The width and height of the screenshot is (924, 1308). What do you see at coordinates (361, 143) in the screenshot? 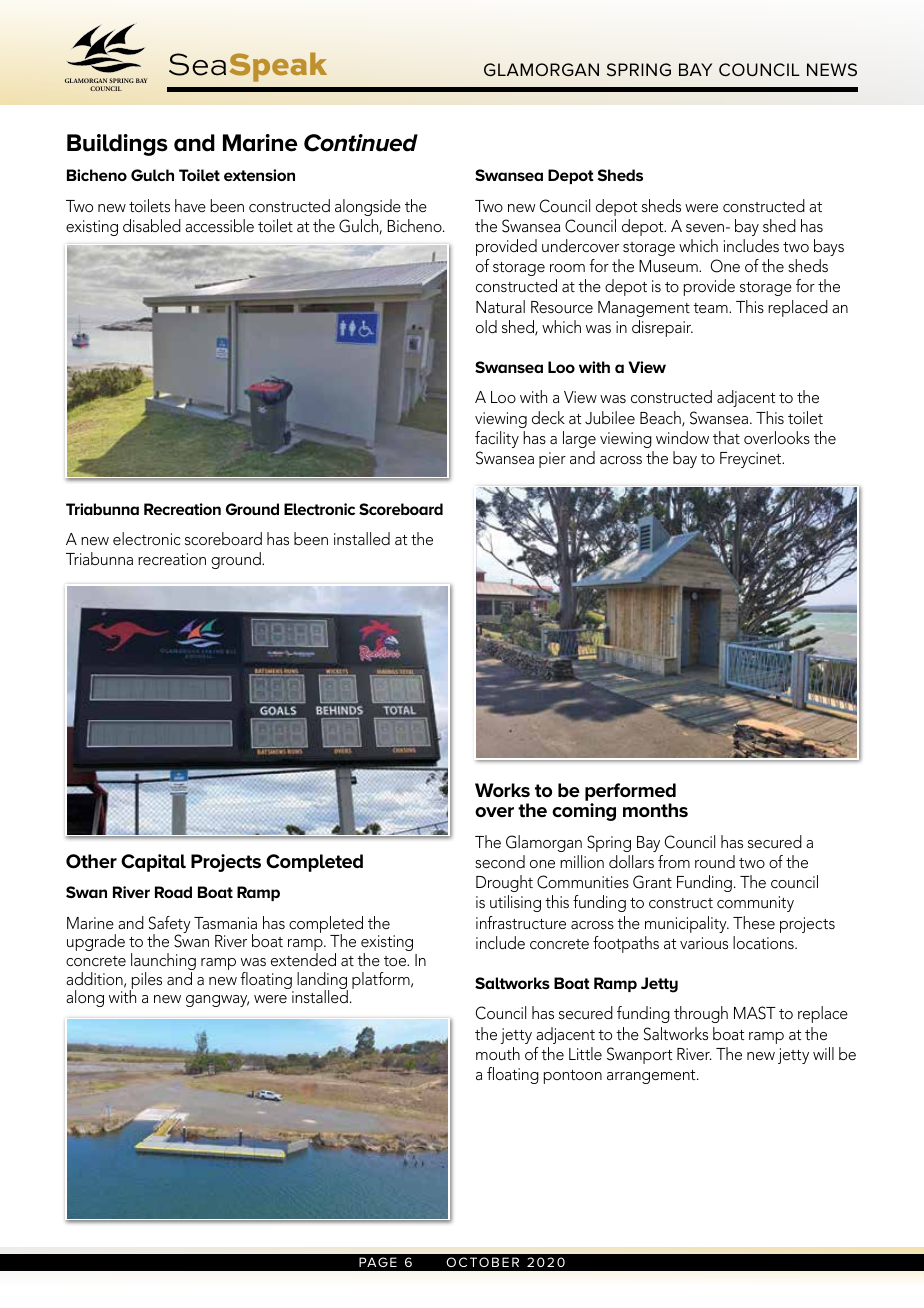
I see `Continued` at bounding box center [361, 143].
